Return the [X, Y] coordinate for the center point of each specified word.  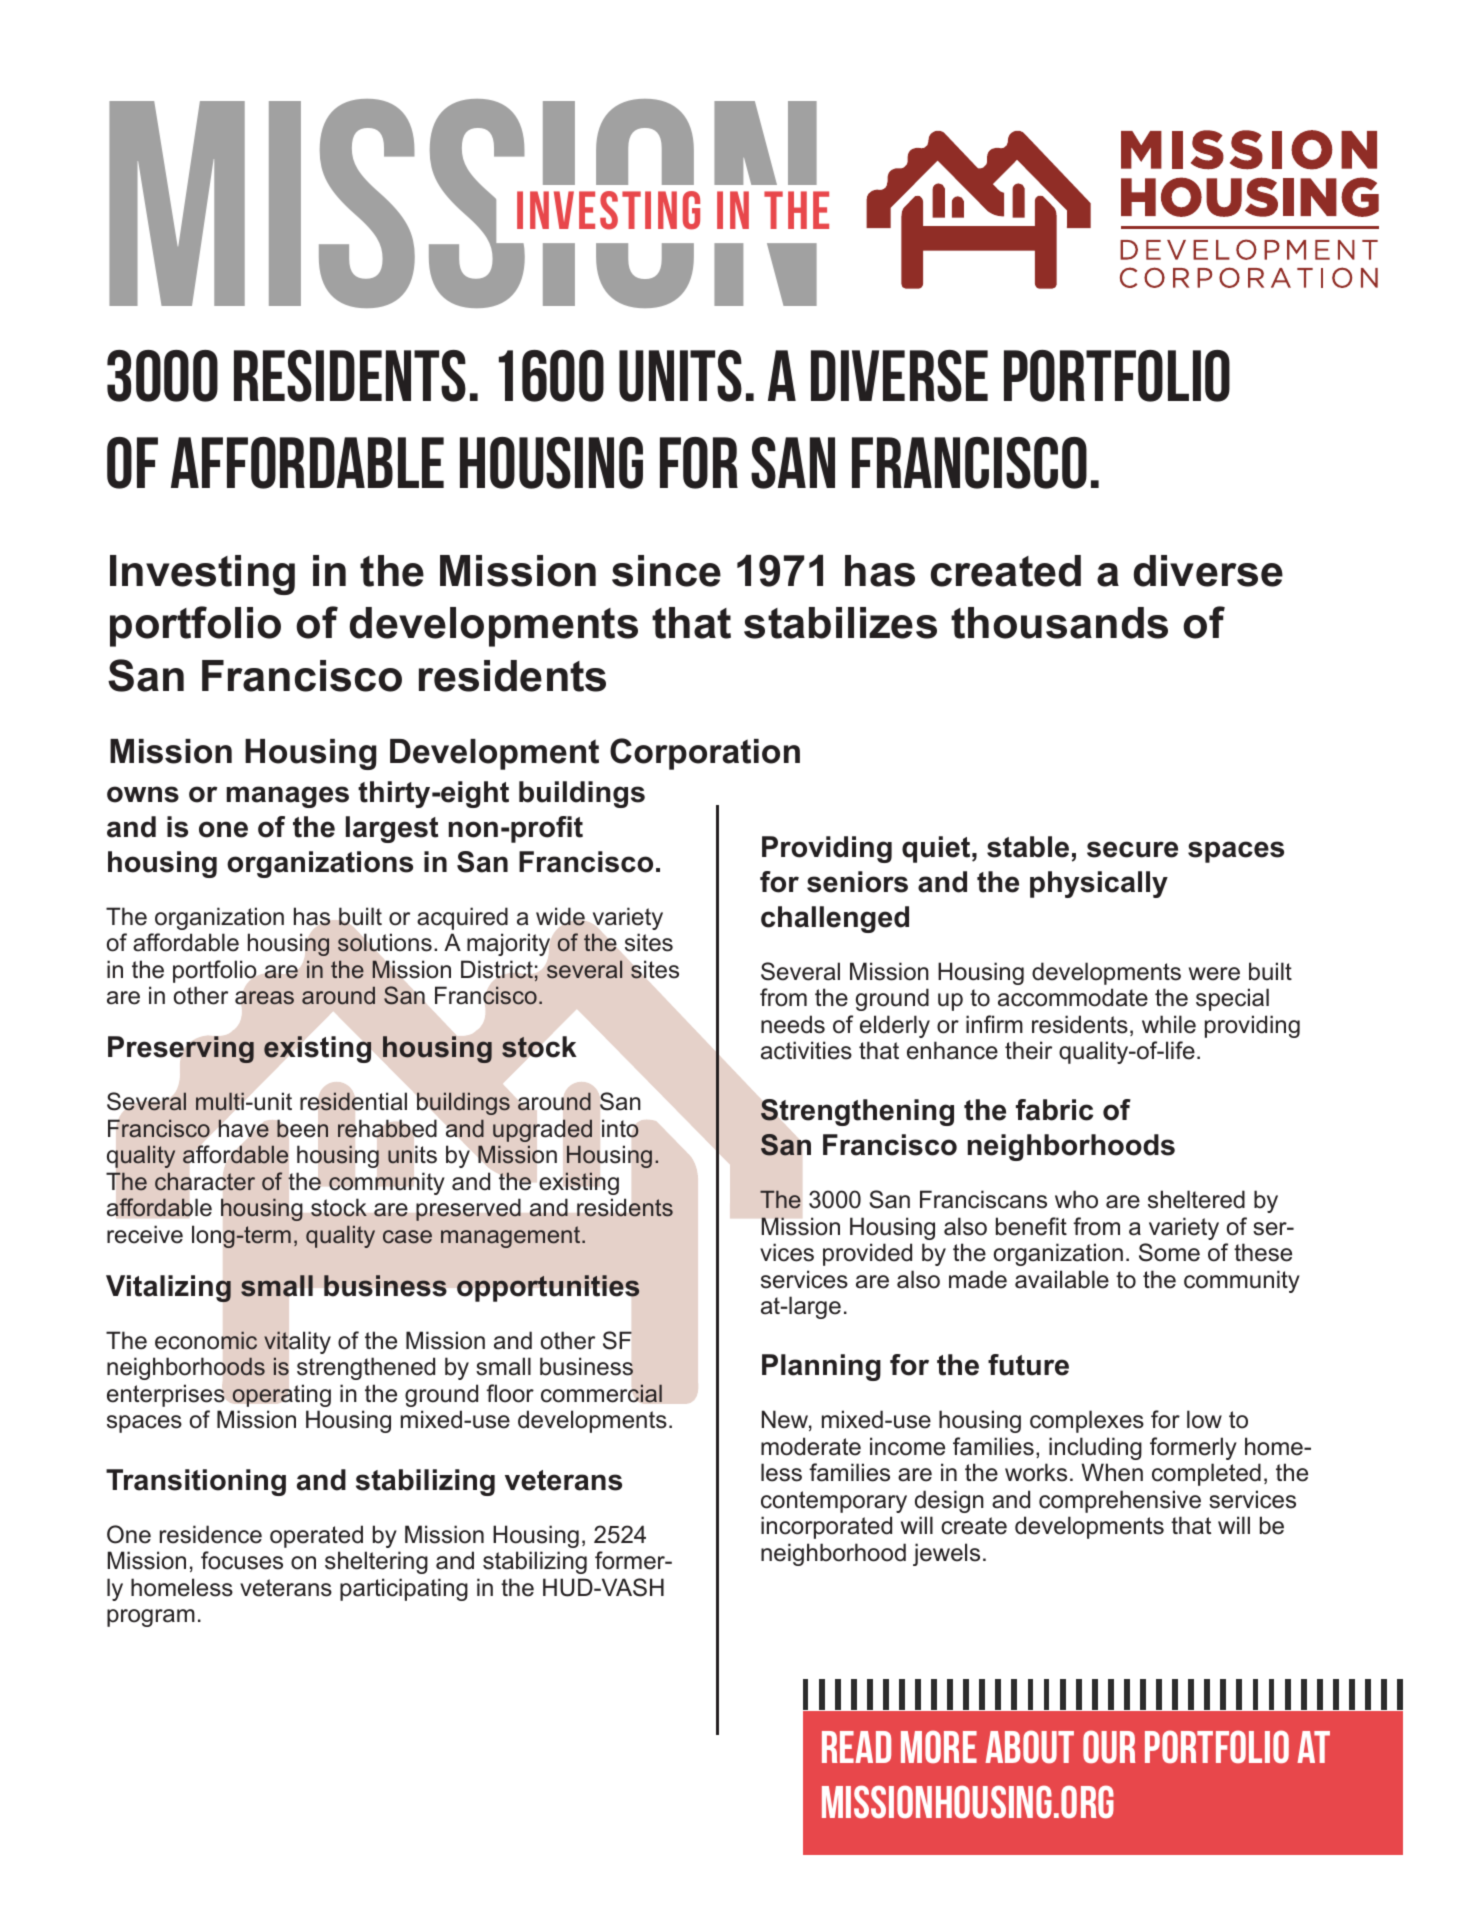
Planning [821, 1367]
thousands [1059, 623]
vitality [297, 1342]
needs [793, 1024]
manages [287, 797]
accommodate [1073, 997]
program [151, 1618]
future [1028, 1365]
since [666, 571]
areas [264, 997]
